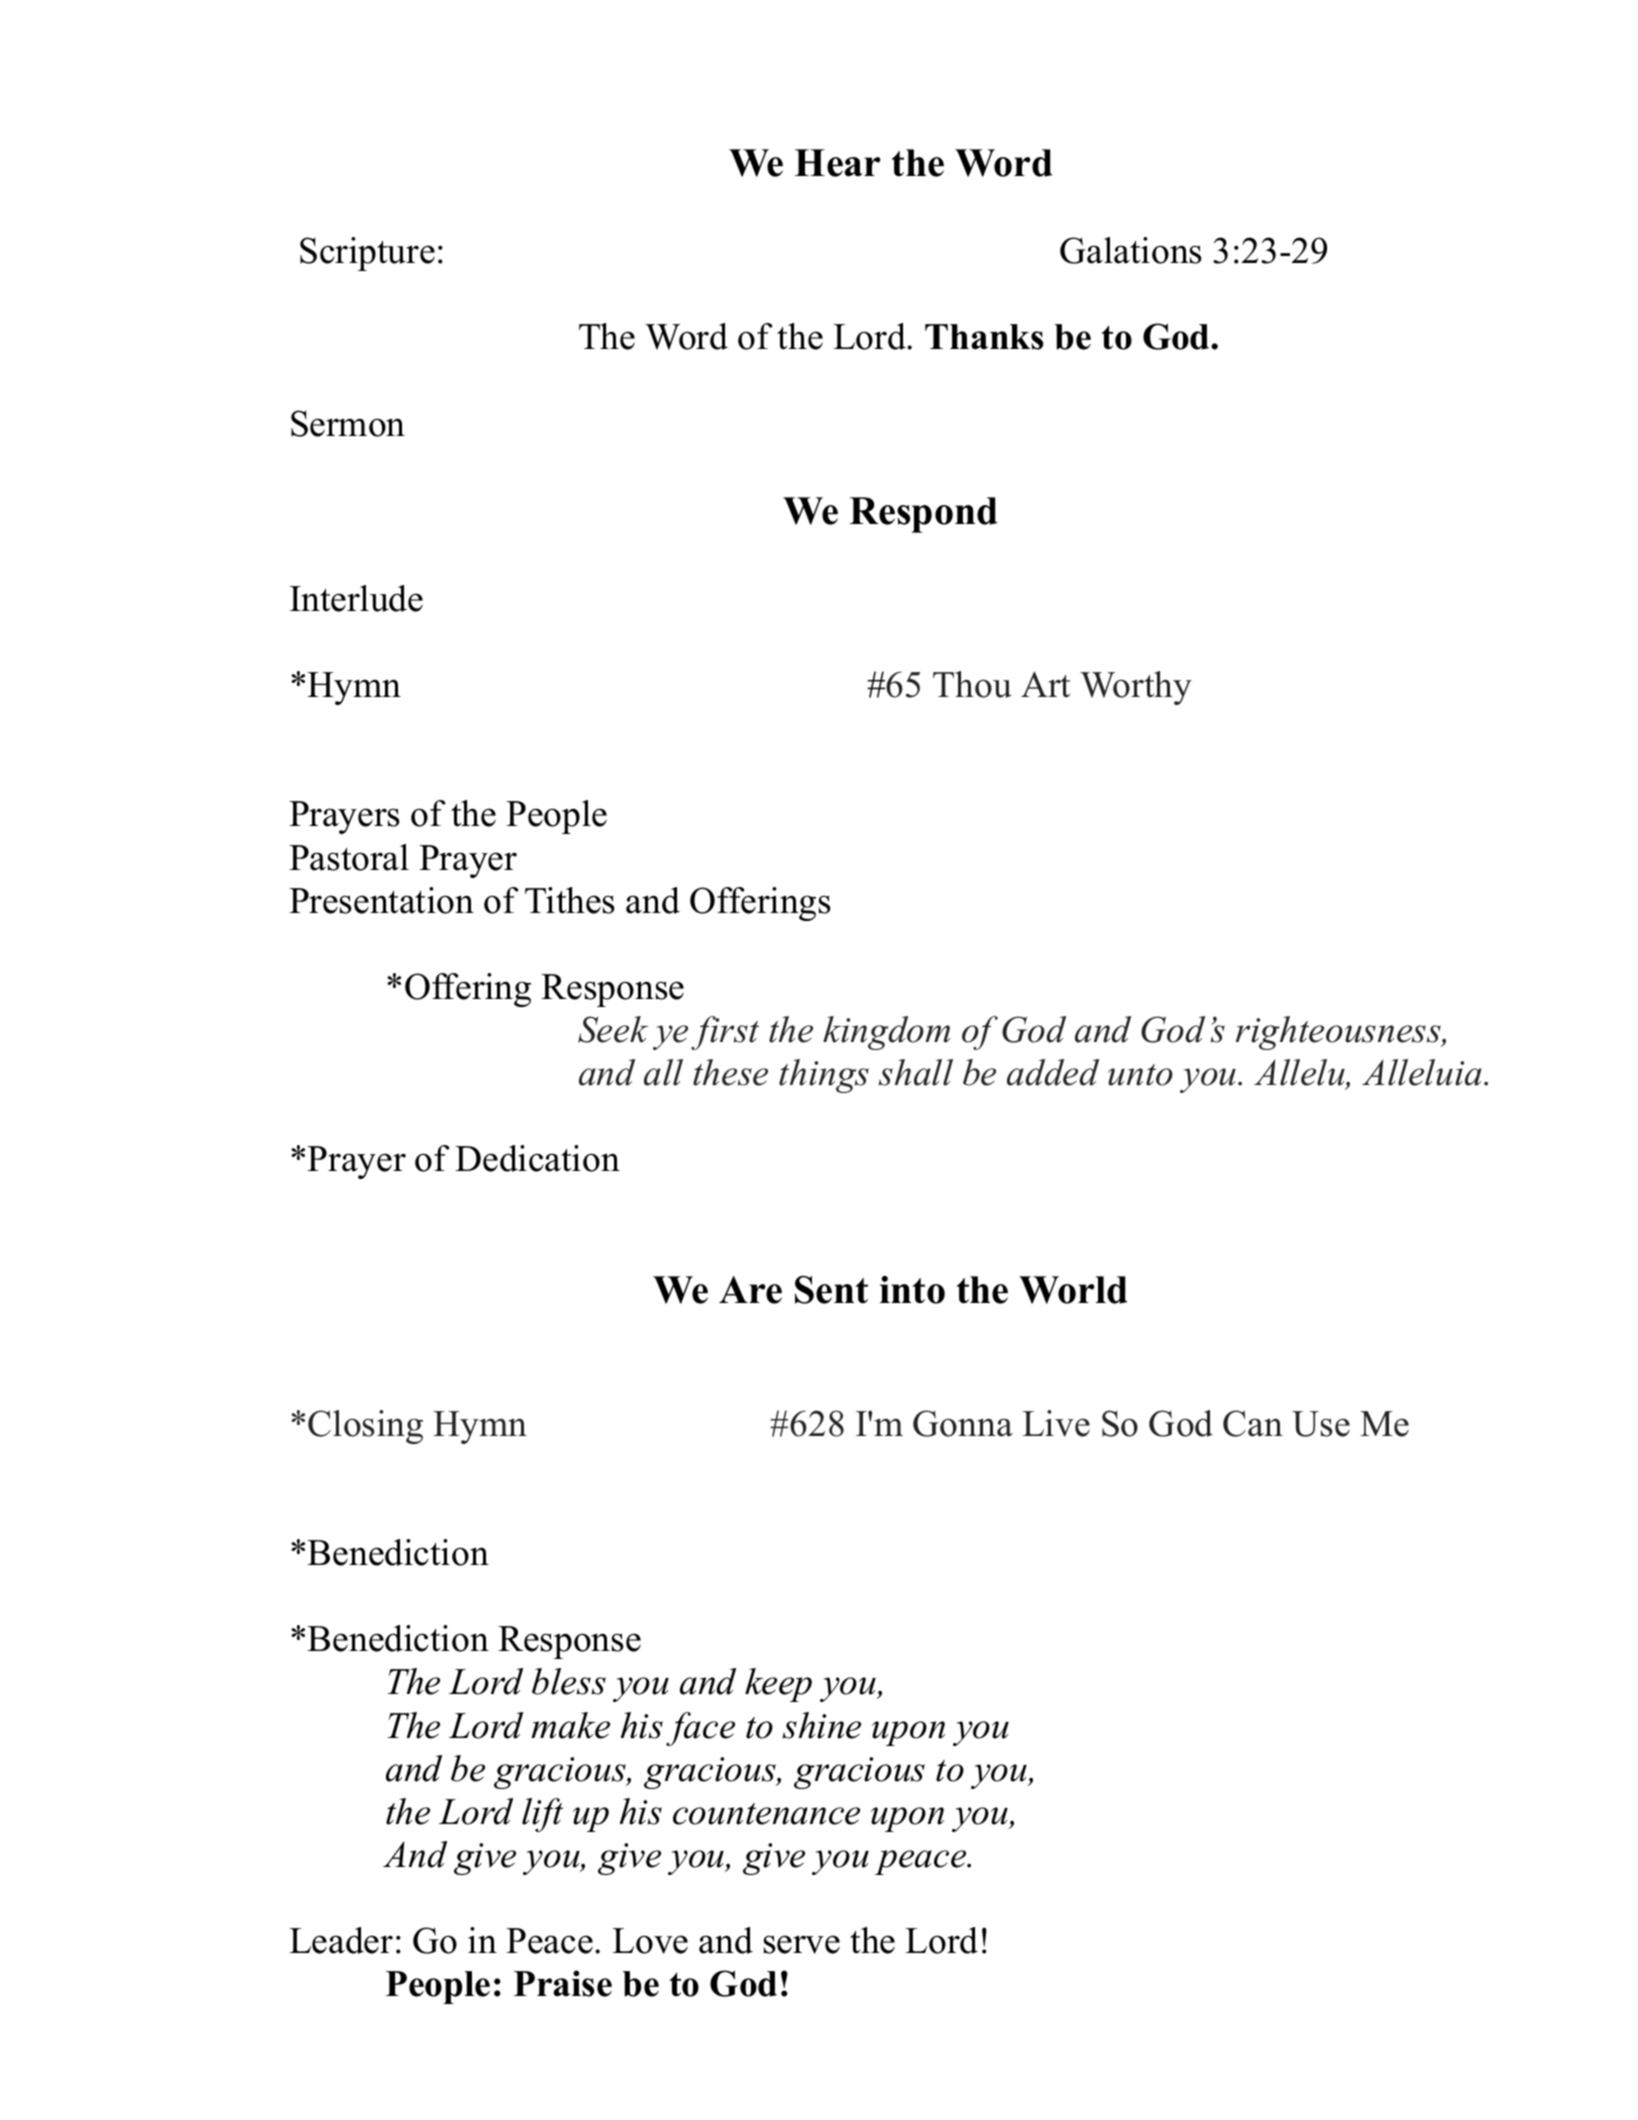  What do you see at coordinates (367, 254) in the screenshot?
I see `Scripture` at bounding box center [367, 254].
